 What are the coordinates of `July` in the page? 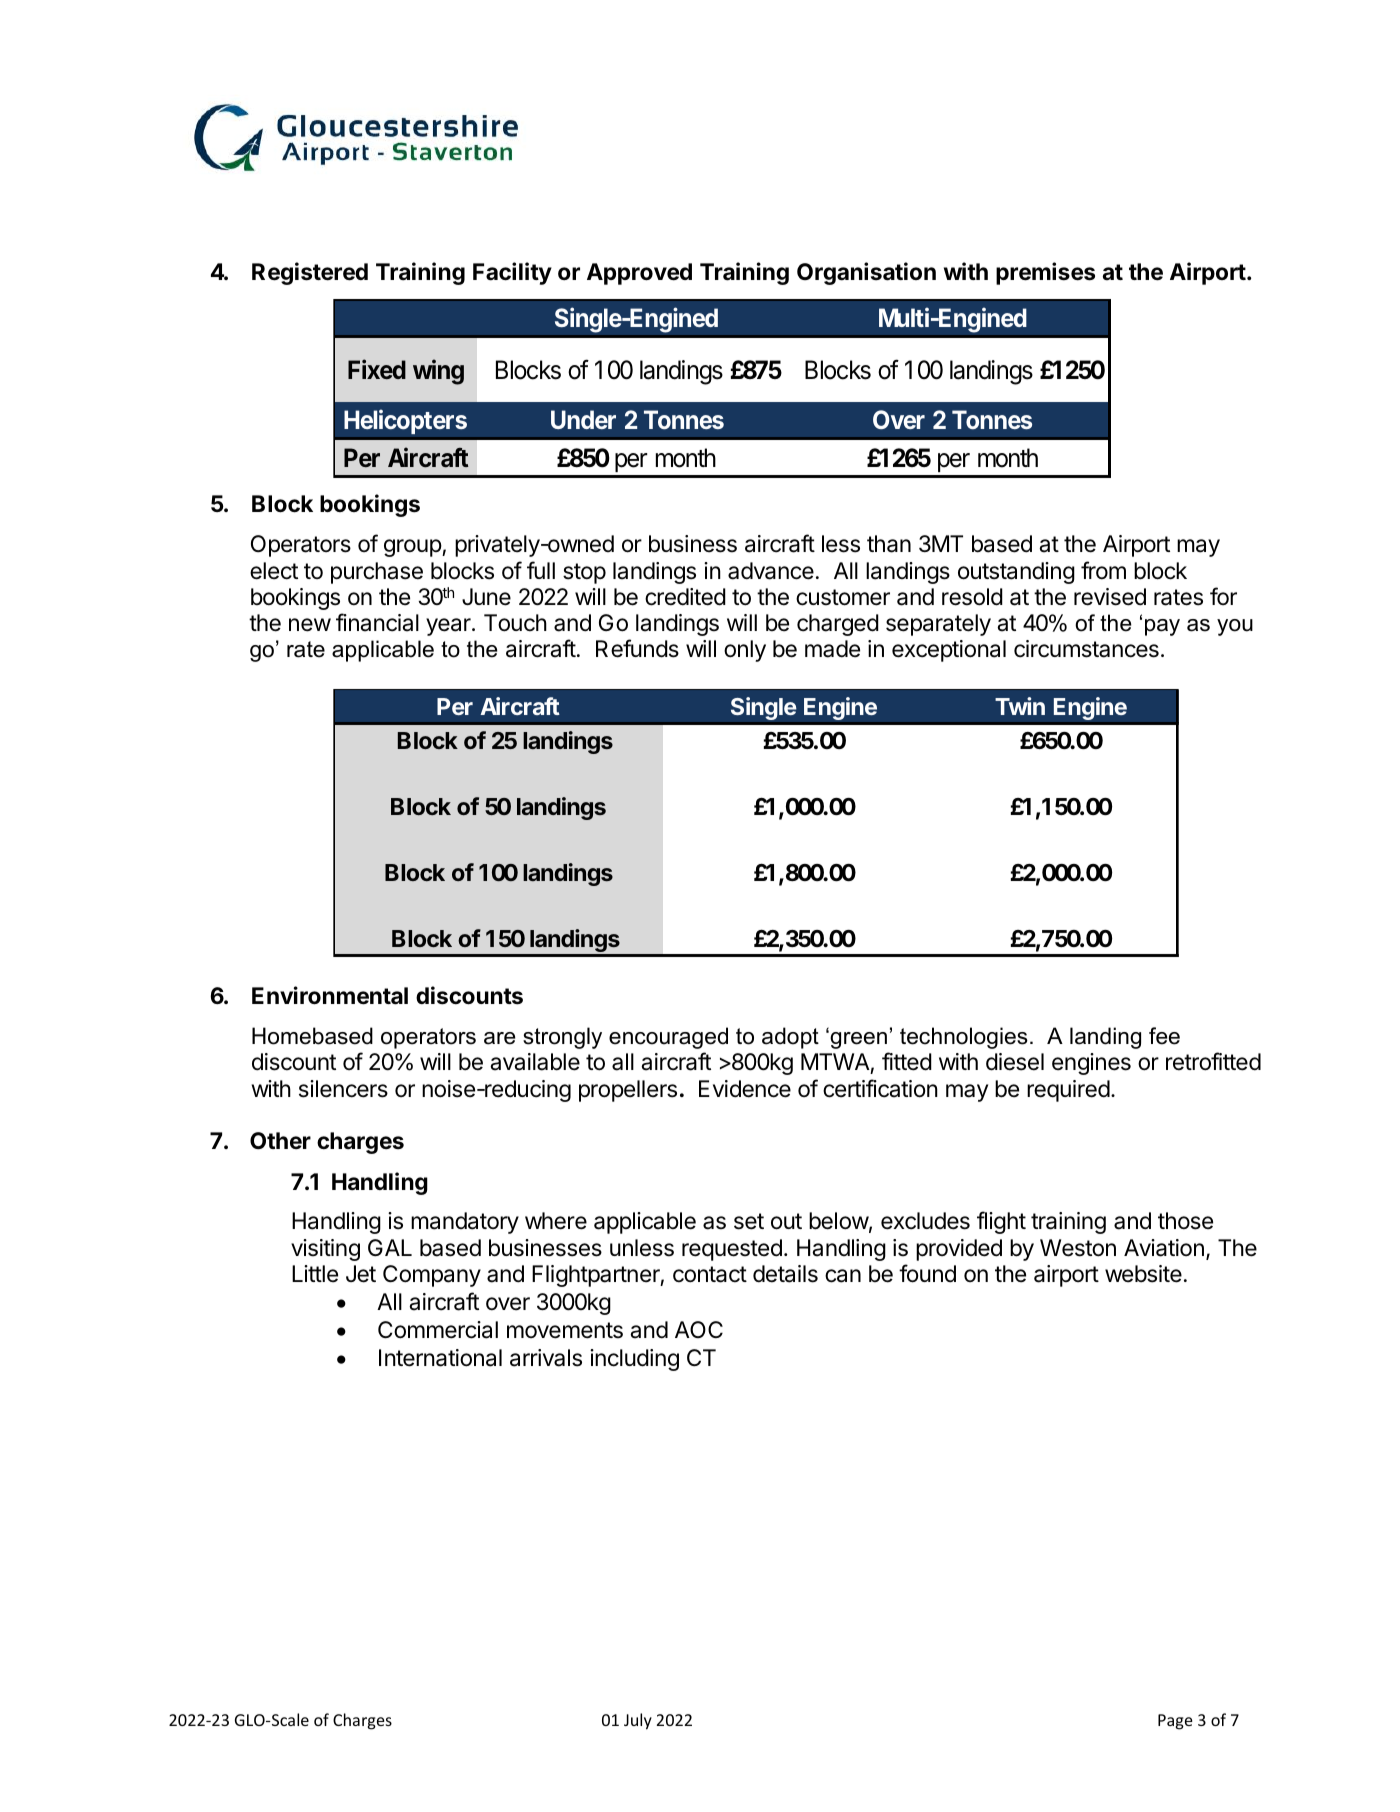 It's located at (638, 1721).
